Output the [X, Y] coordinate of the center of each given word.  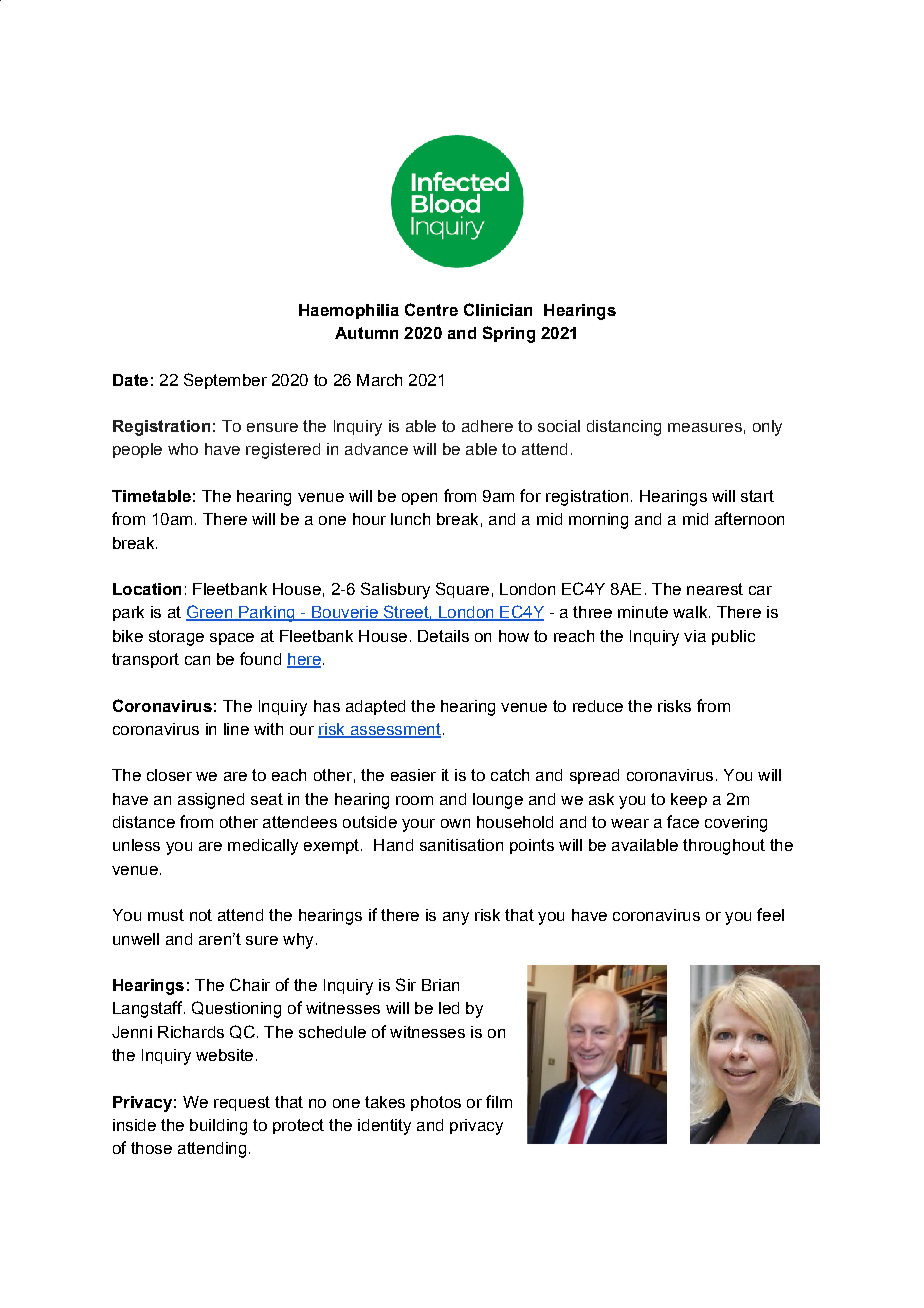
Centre [431, 309]
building [218, 1127]
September [225, 381]
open [419, 499]
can [197, 660]
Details [443, 636]
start [757, 496]
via [695, 636]
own [455, 823]
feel [770, 914]
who [183, 449]
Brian [440, 985]
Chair [250, 984]
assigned [211, 801]
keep [689, 800]
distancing [624, 428]
